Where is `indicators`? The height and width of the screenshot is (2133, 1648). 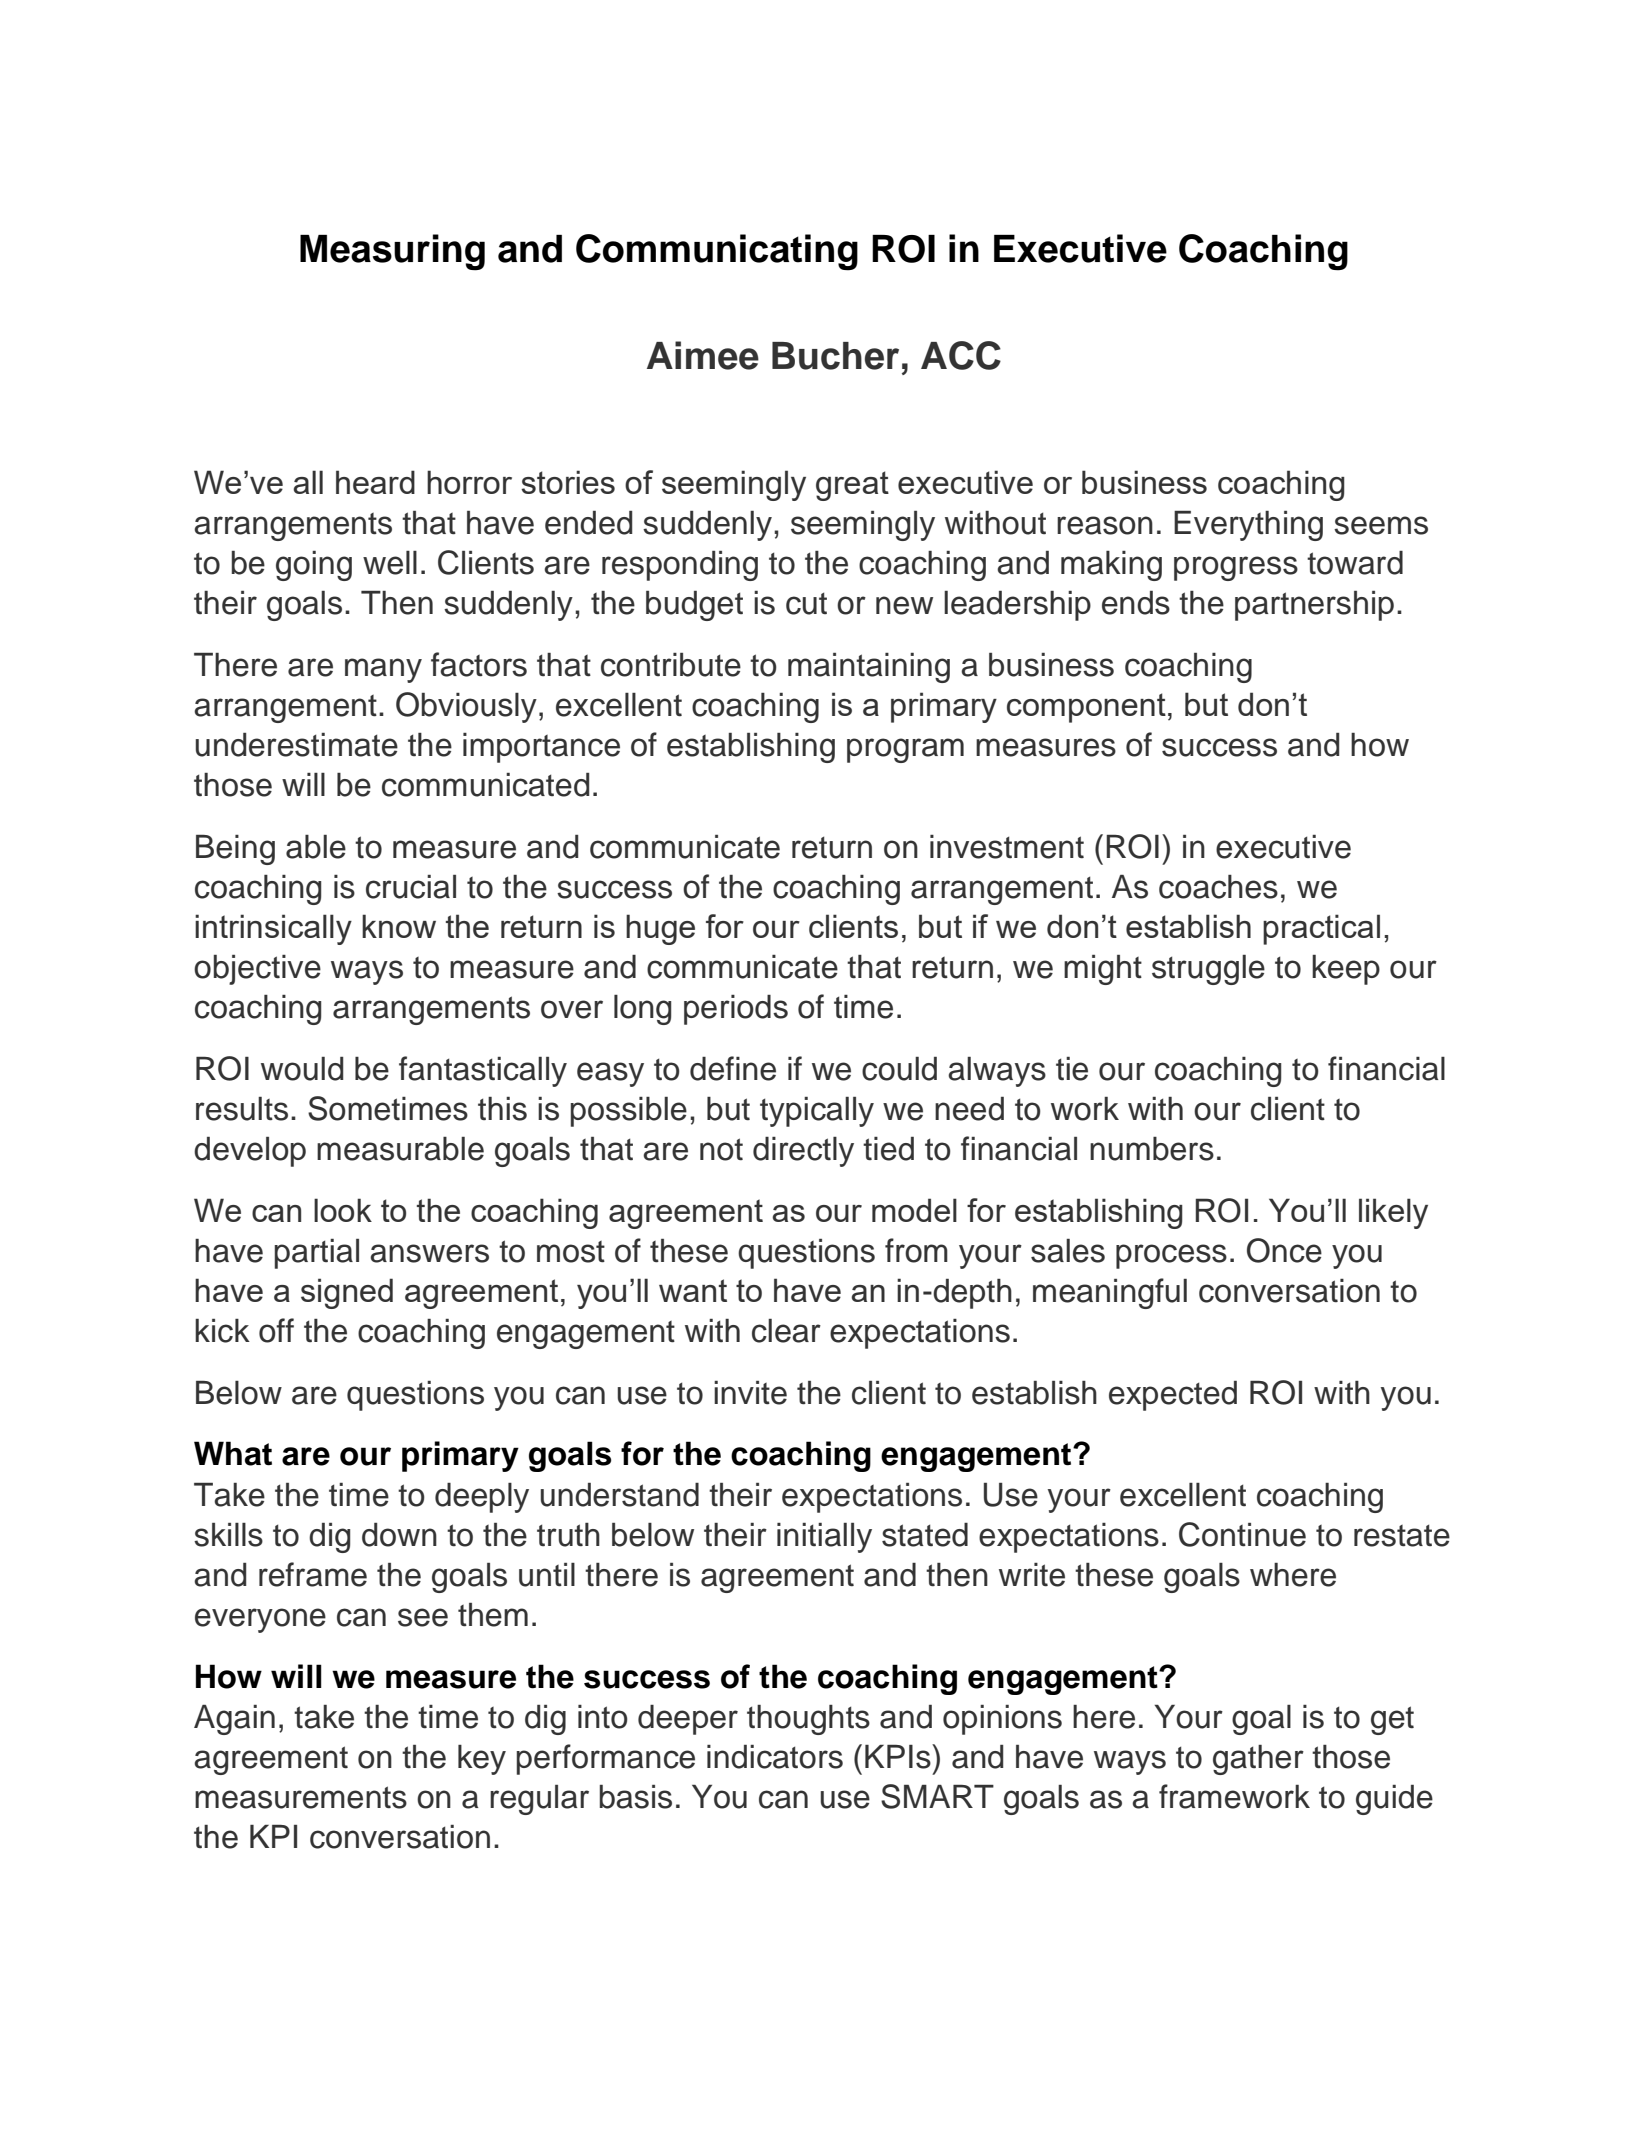
indicators is located at coordinates (775, 1757).
